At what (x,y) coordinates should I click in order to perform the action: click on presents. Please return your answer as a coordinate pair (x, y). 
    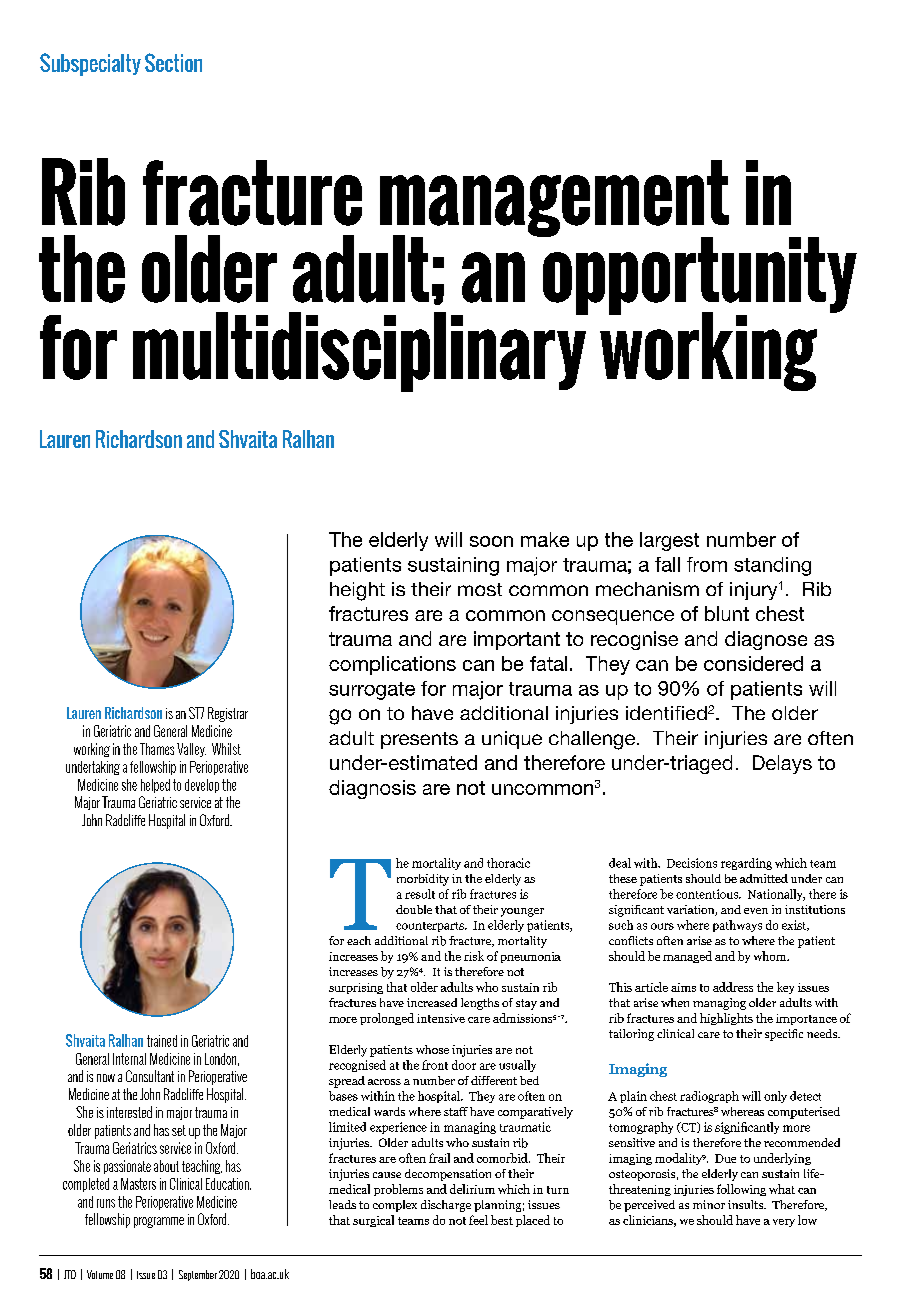
    Looking at the image, I should click on (419, 740).
